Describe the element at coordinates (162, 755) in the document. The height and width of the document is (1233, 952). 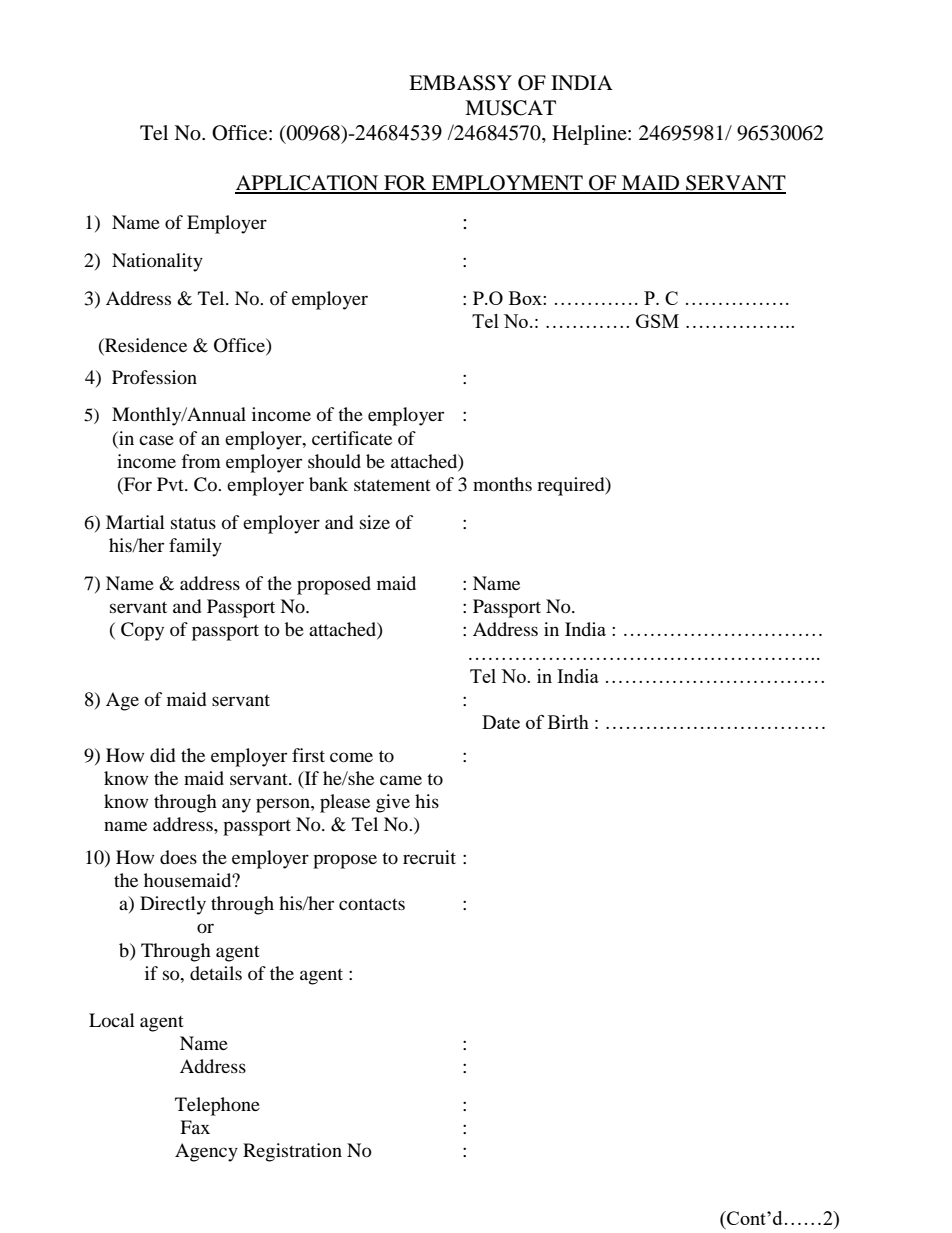
I see `did` at that location.
